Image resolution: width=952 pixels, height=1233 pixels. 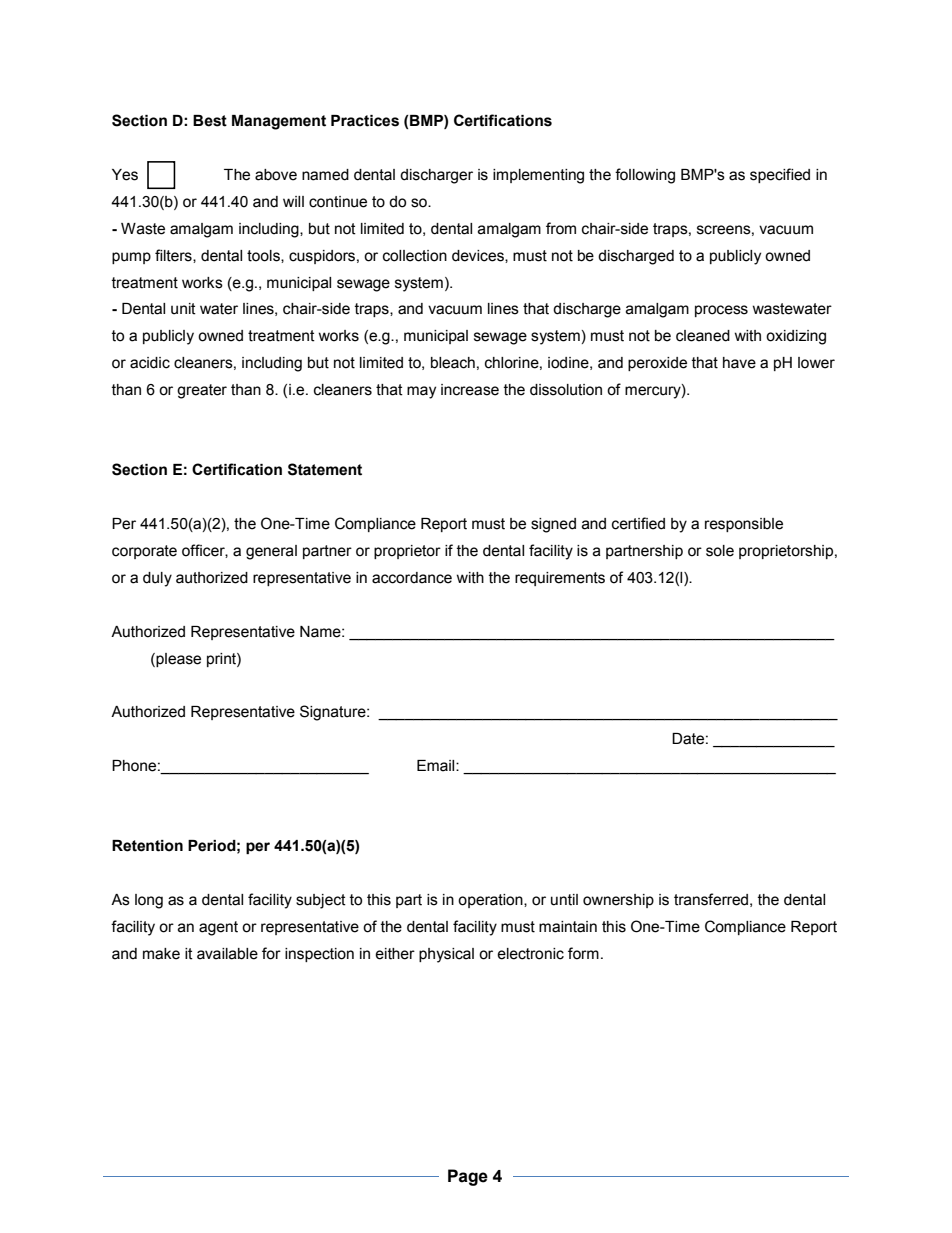 I want to click on specified, so click(x=780, y=175).
